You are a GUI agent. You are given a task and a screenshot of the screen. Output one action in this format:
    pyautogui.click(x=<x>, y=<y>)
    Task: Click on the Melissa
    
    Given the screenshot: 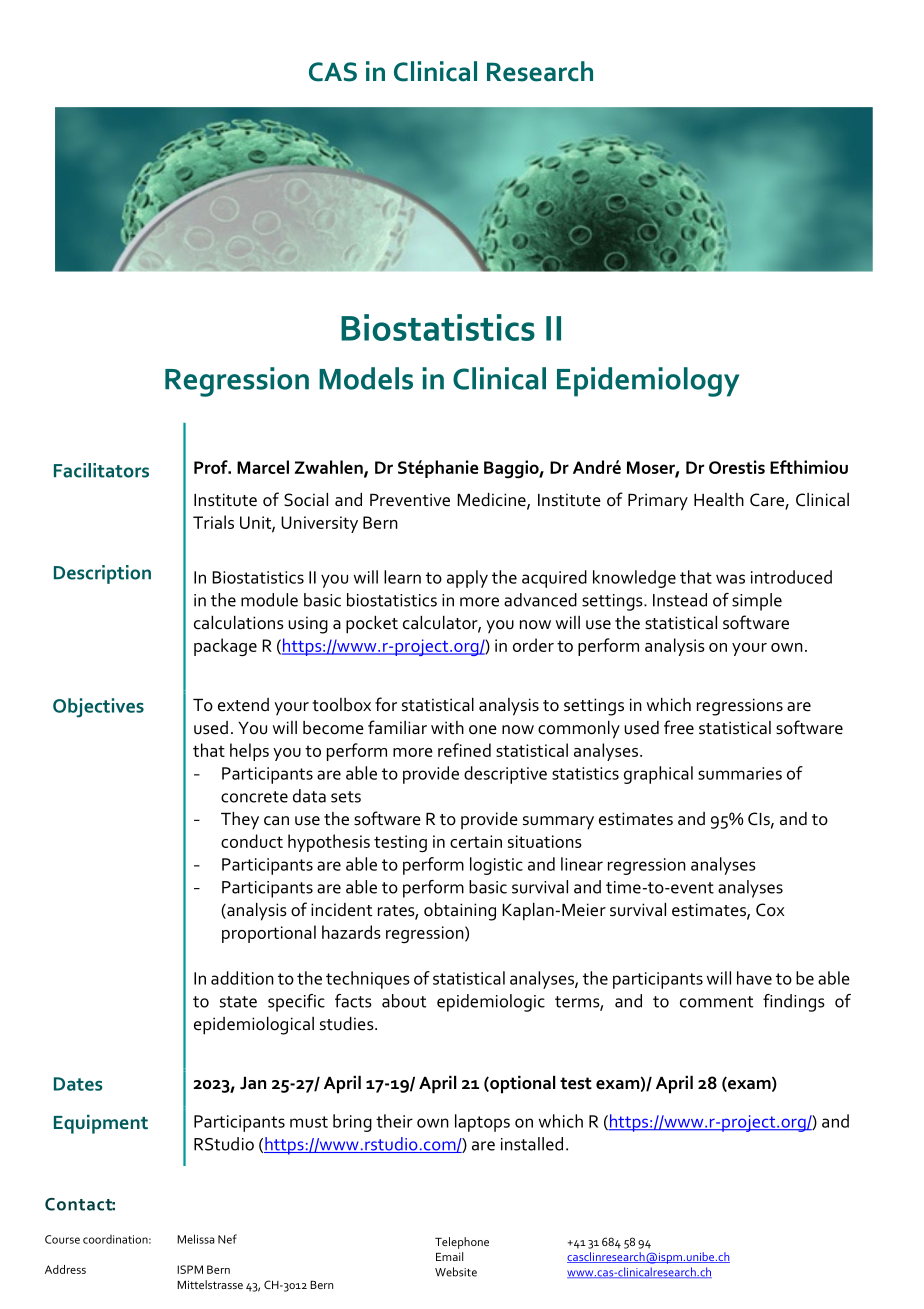 What is the action you would take?
    pyautogui.click(x=196, y=1239)
